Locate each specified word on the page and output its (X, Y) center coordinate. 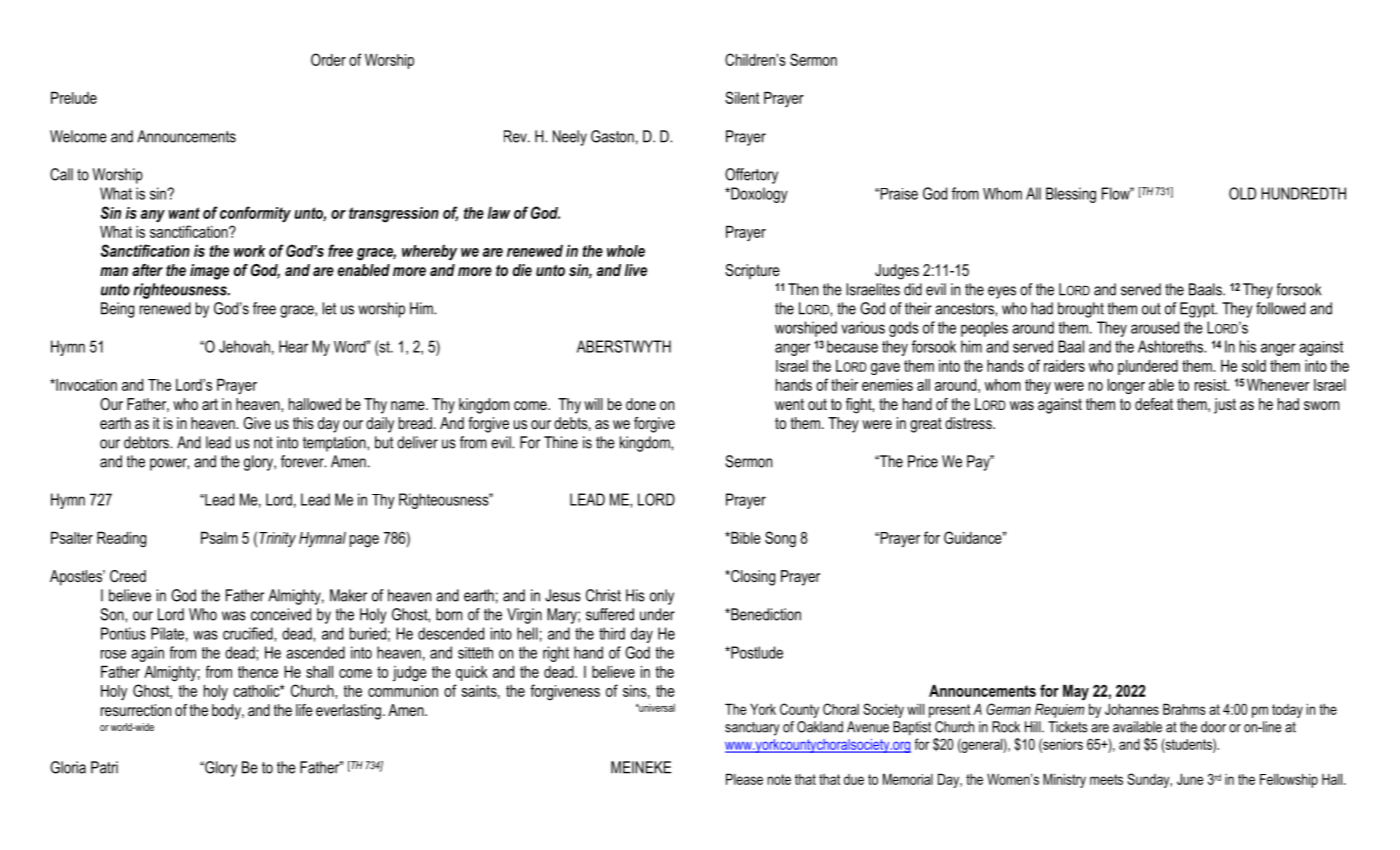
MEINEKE (641, 767)
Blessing (1071, 195)
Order (328, 59)
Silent (742, 97)
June (1190, 779)
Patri (104, 767)
